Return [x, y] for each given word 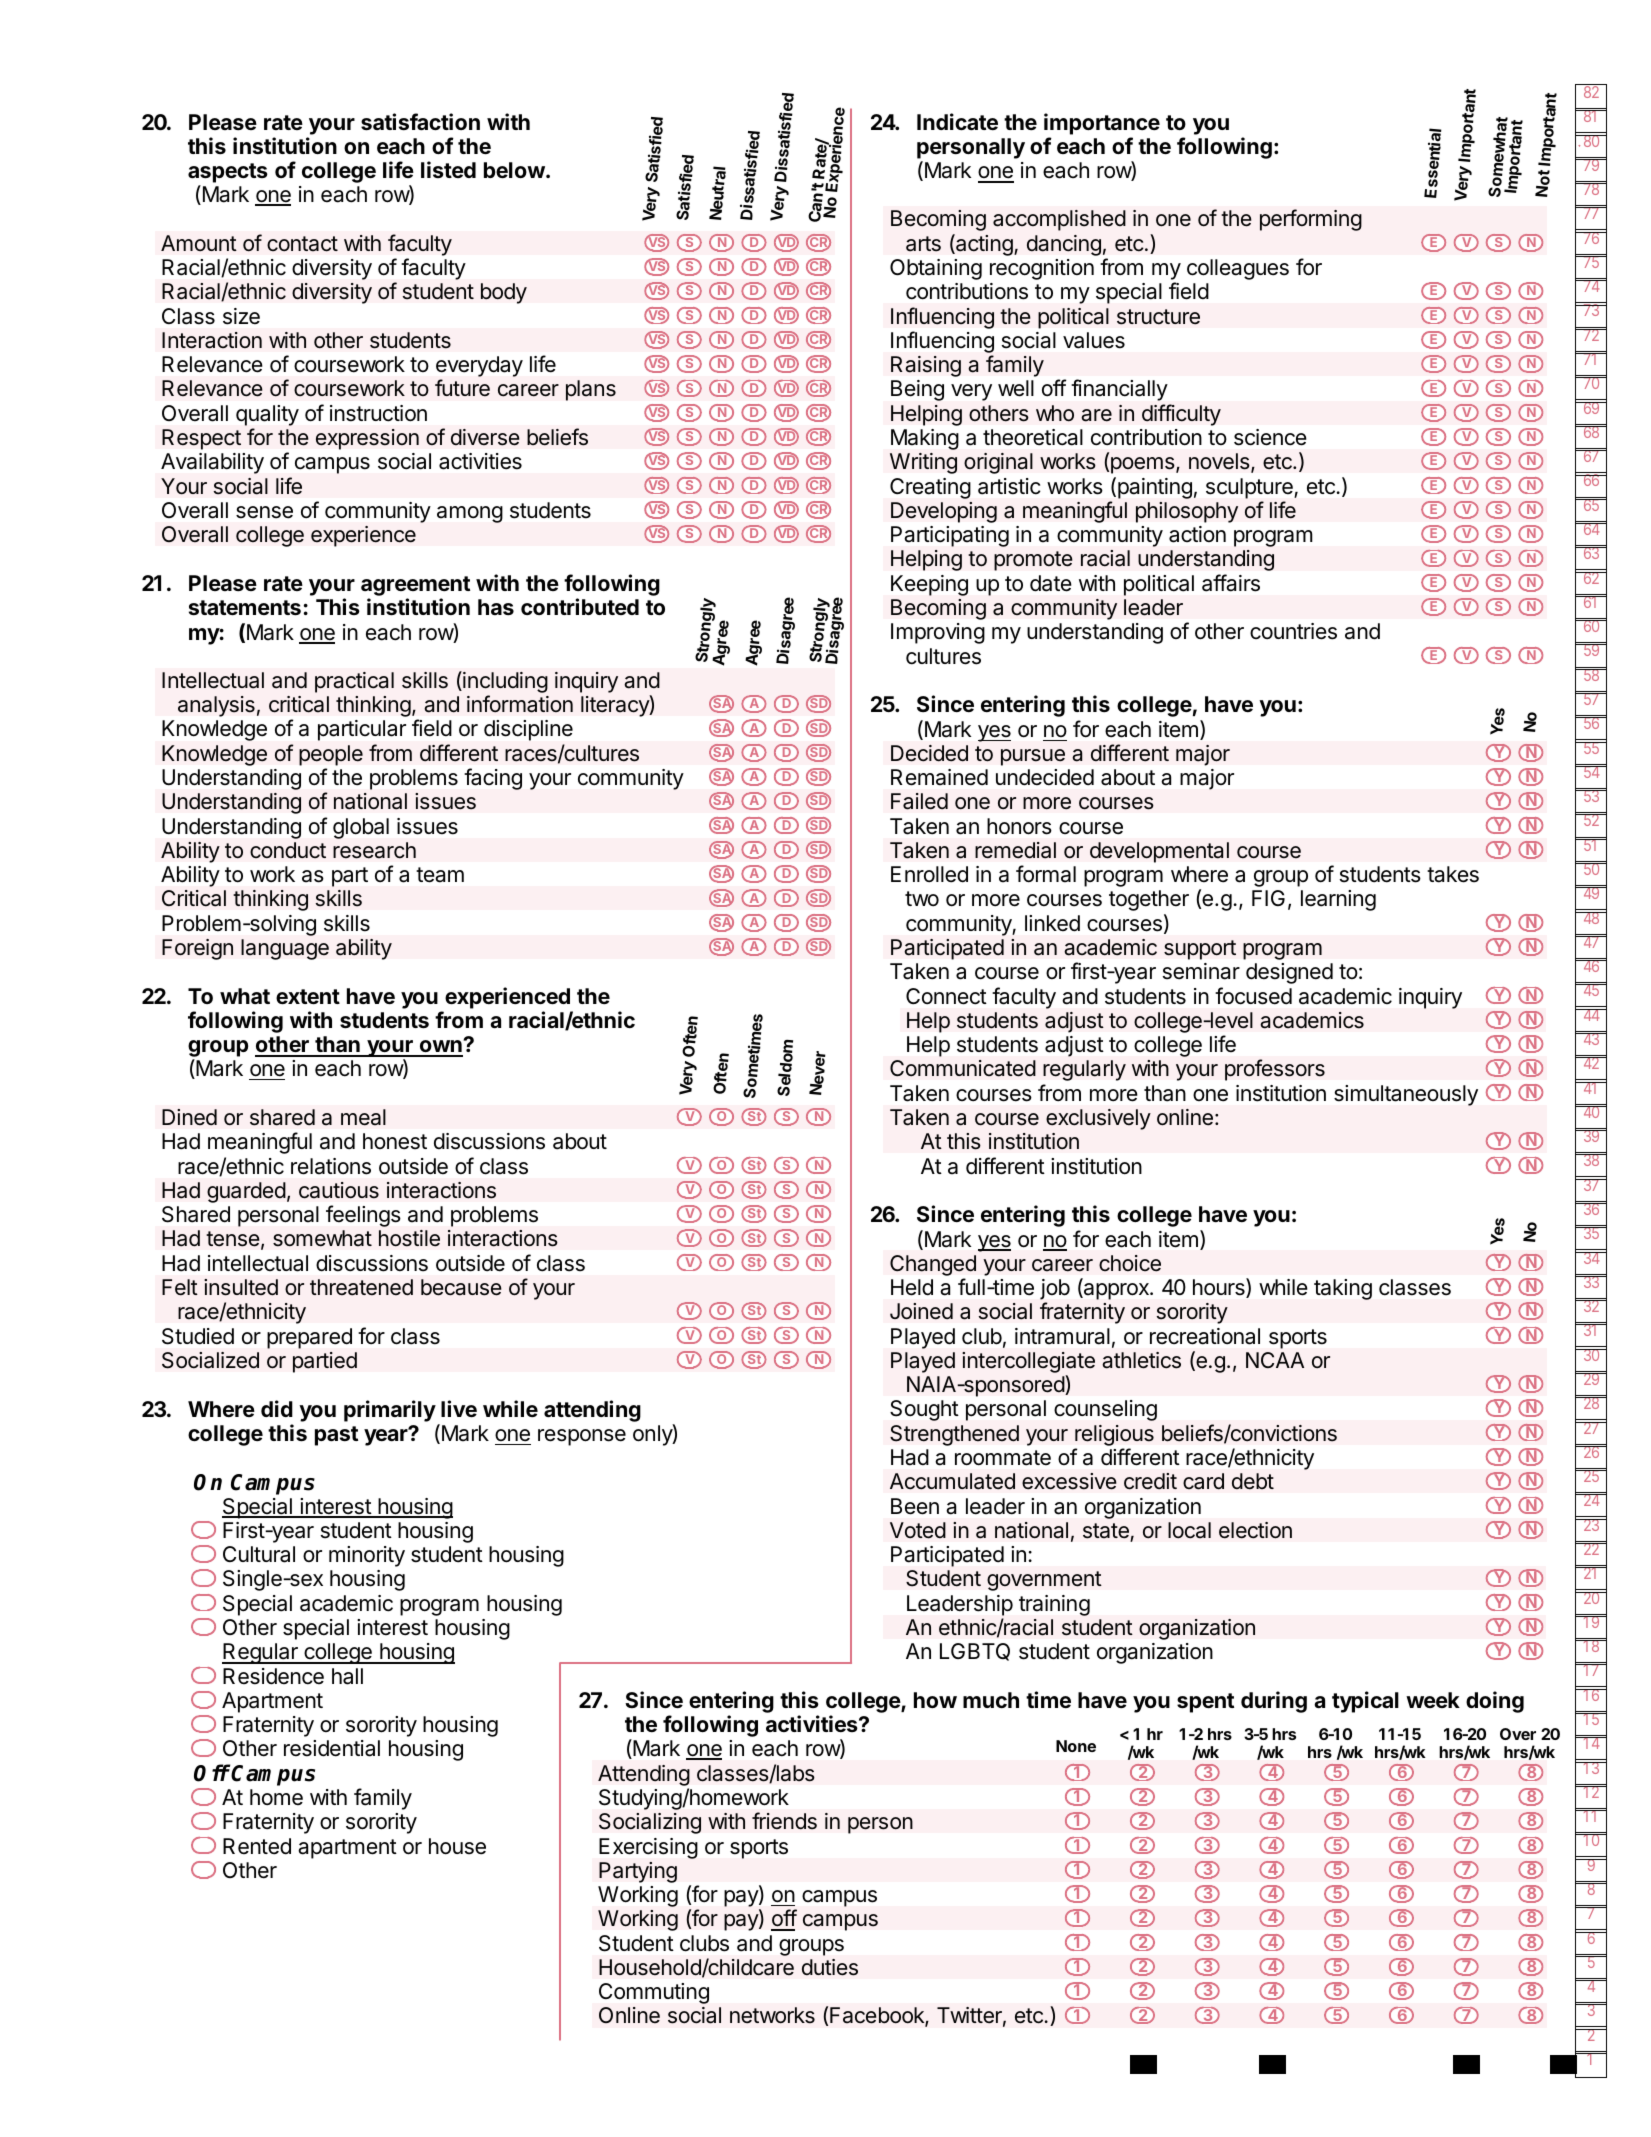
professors [1275, 1070]
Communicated [963, 1068]
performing [1311, 220]
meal [363, 1117]
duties [830, 1967]
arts [923, 244]
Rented [257, 1846]
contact [302, 244]
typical [1365, 1702]
